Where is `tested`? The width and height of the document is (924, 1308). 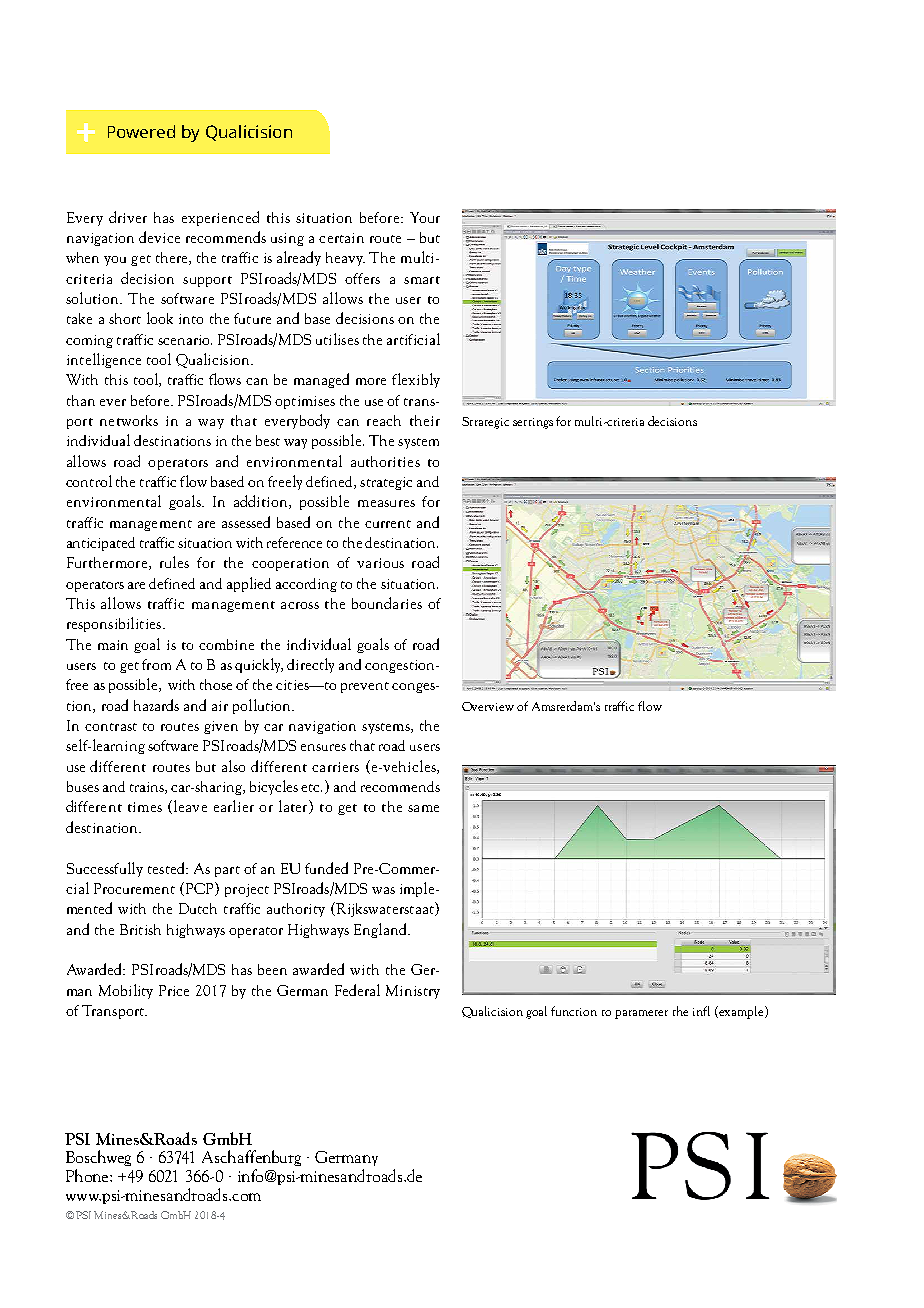
tested is located at coordinates (167, 868).
